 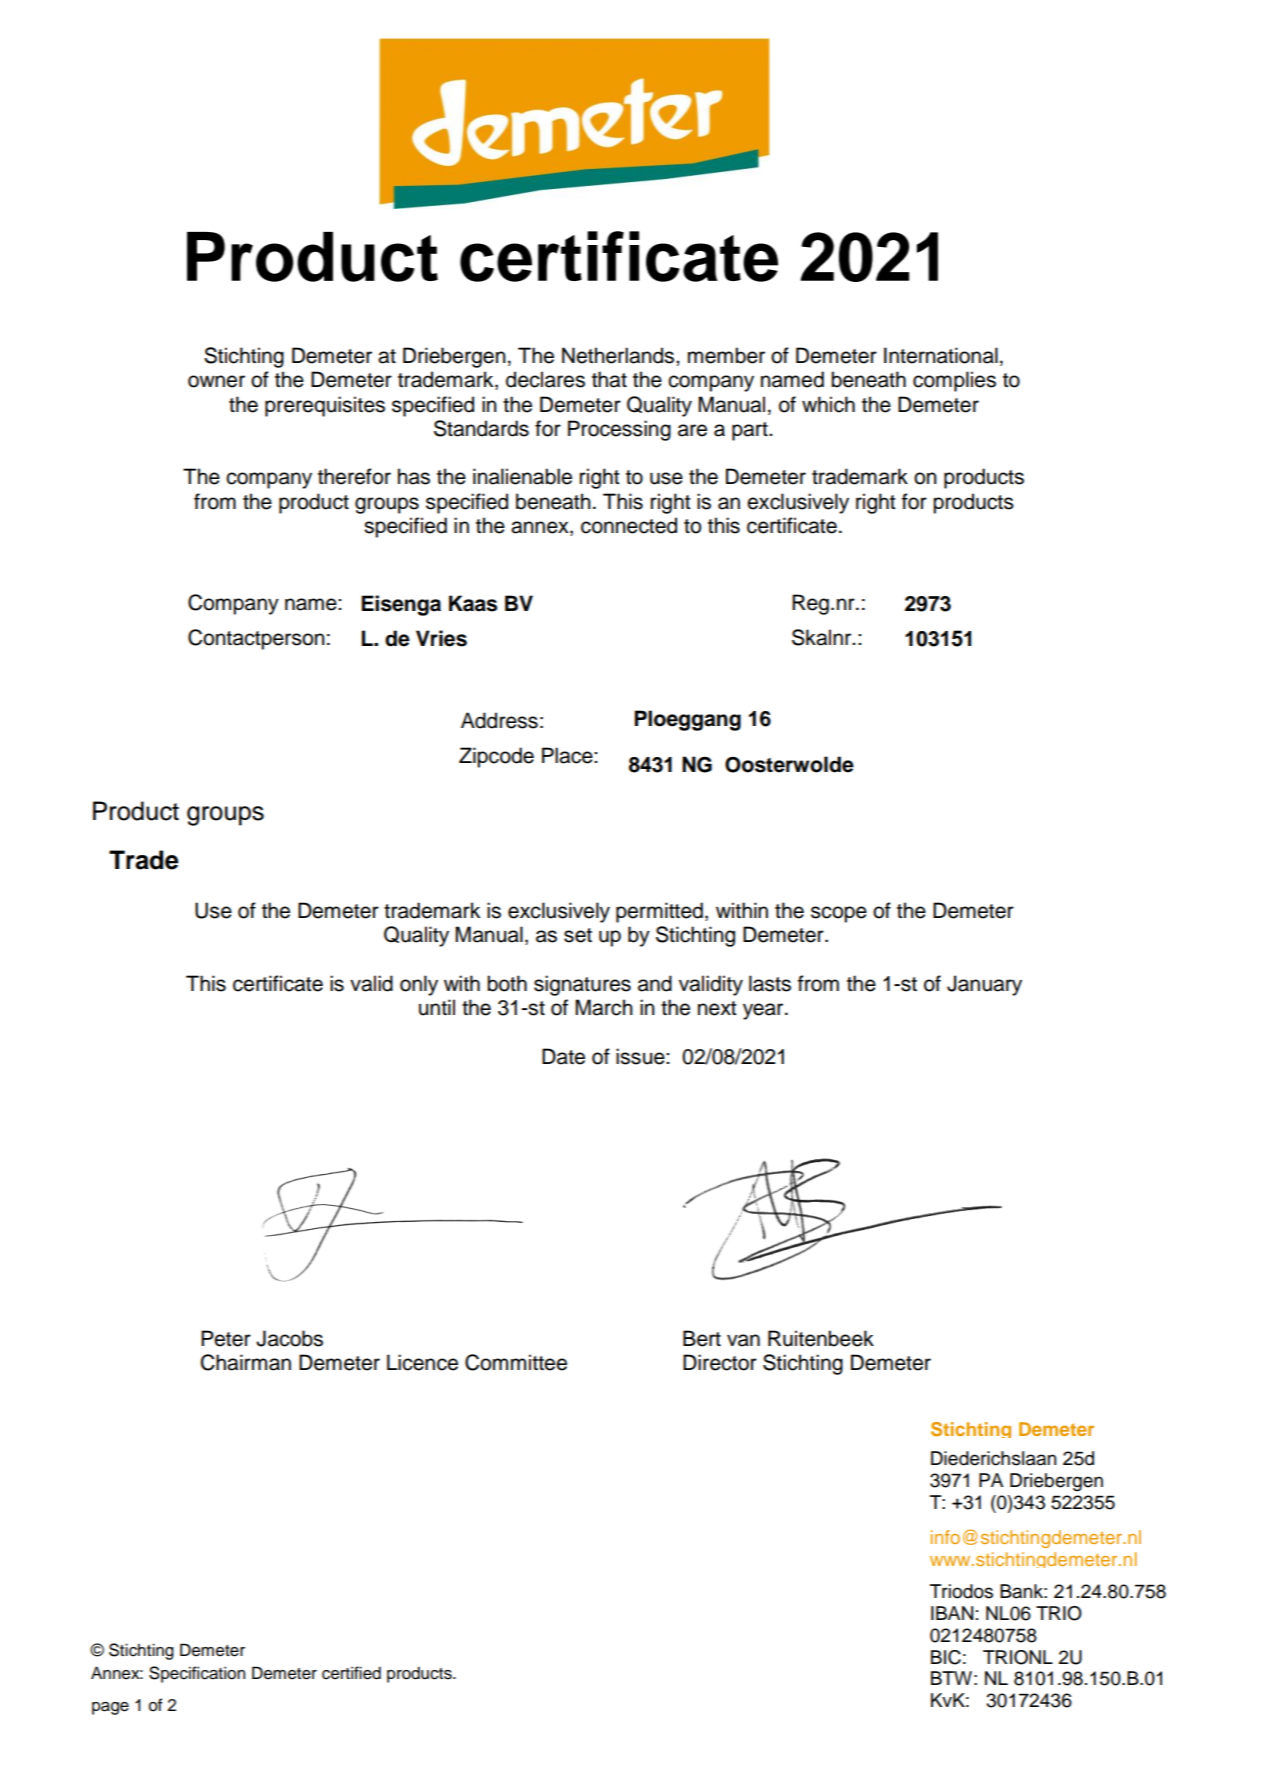 What do you see at coordinates (419, 985) in the image?
I see `only` at bounding box center [419, 985].
